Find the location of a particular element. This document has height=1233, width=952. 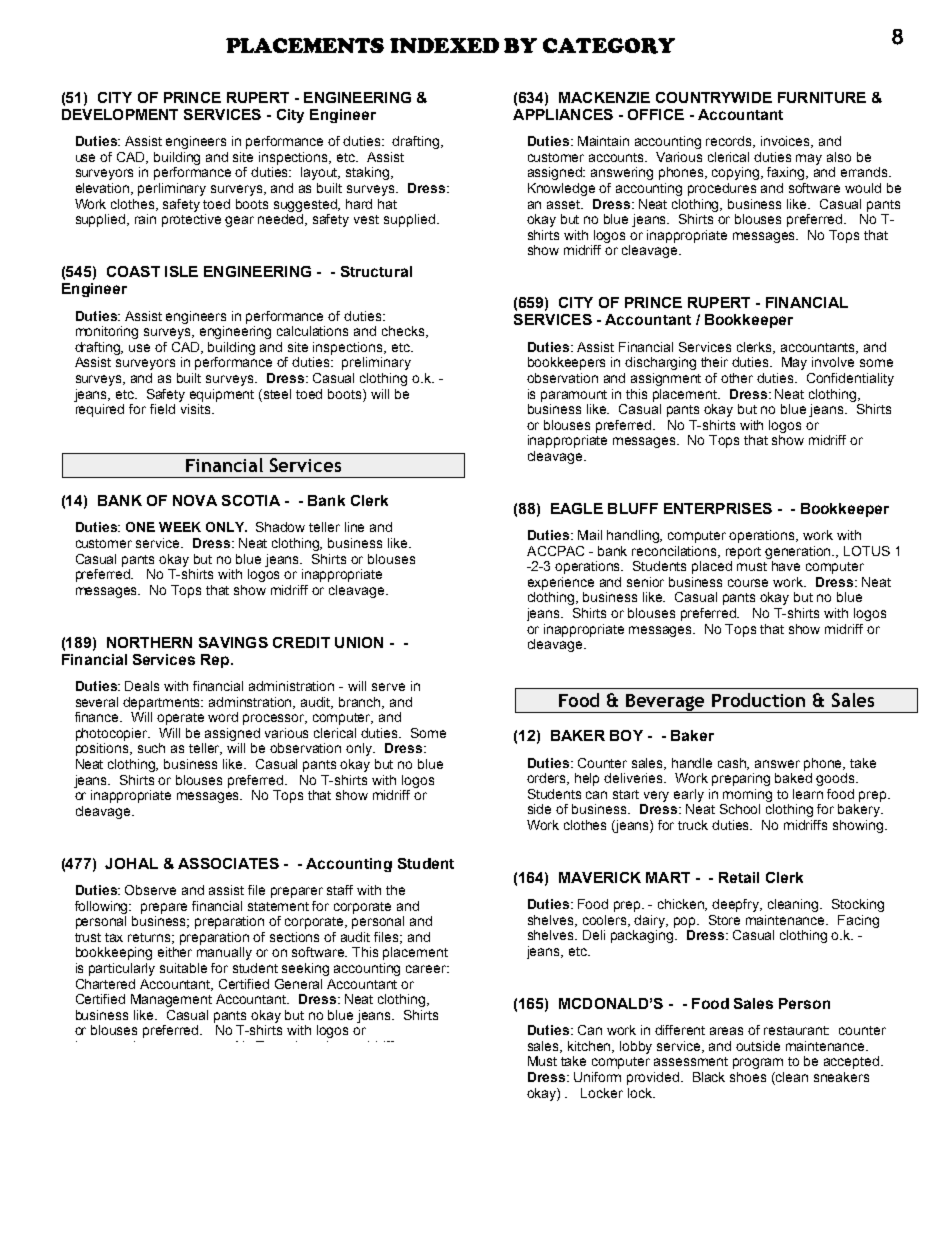

program is located at coordinates (758, 1063).
